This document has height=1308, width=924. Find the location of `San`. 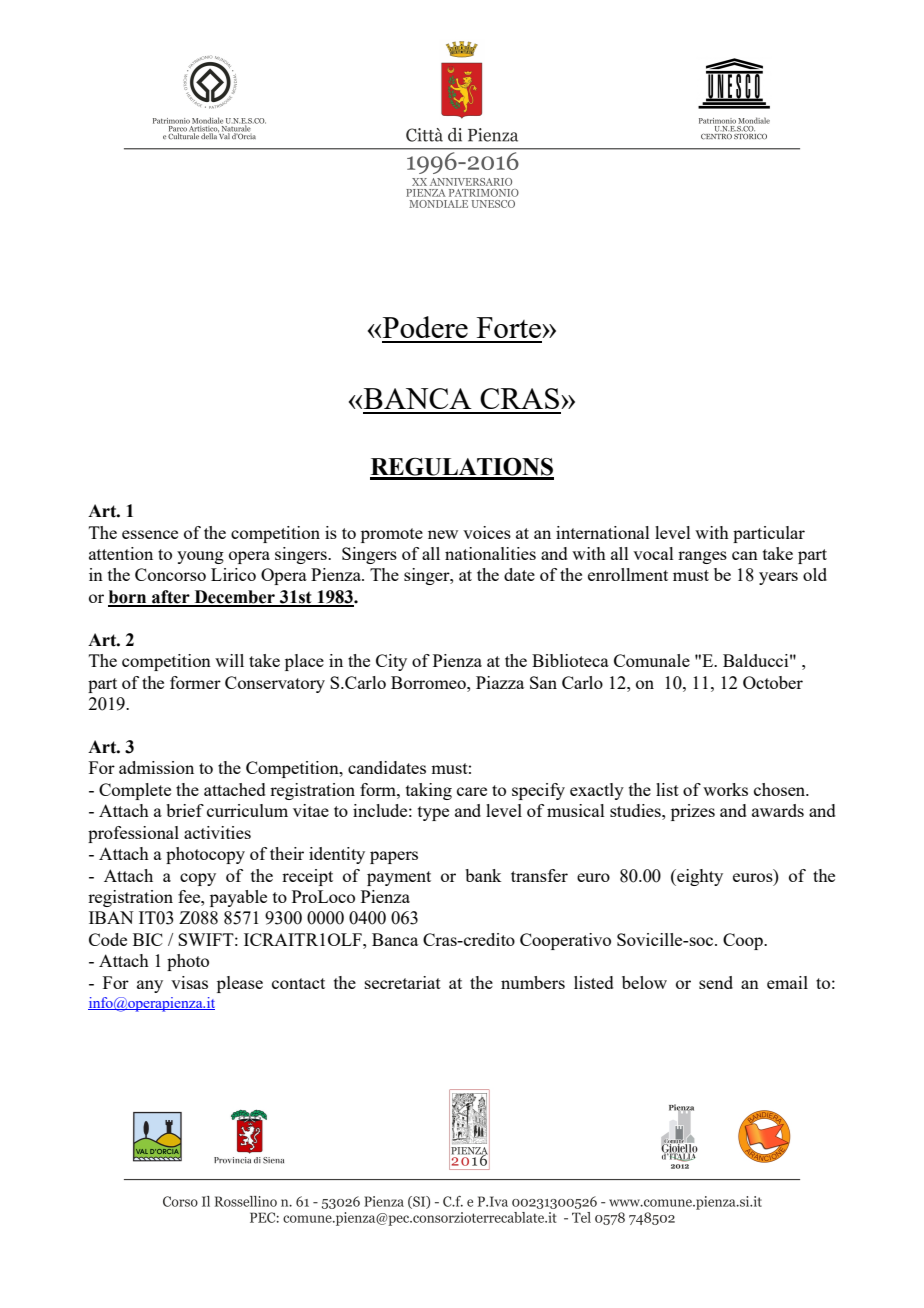

San is located at coordinates (543, 682).
